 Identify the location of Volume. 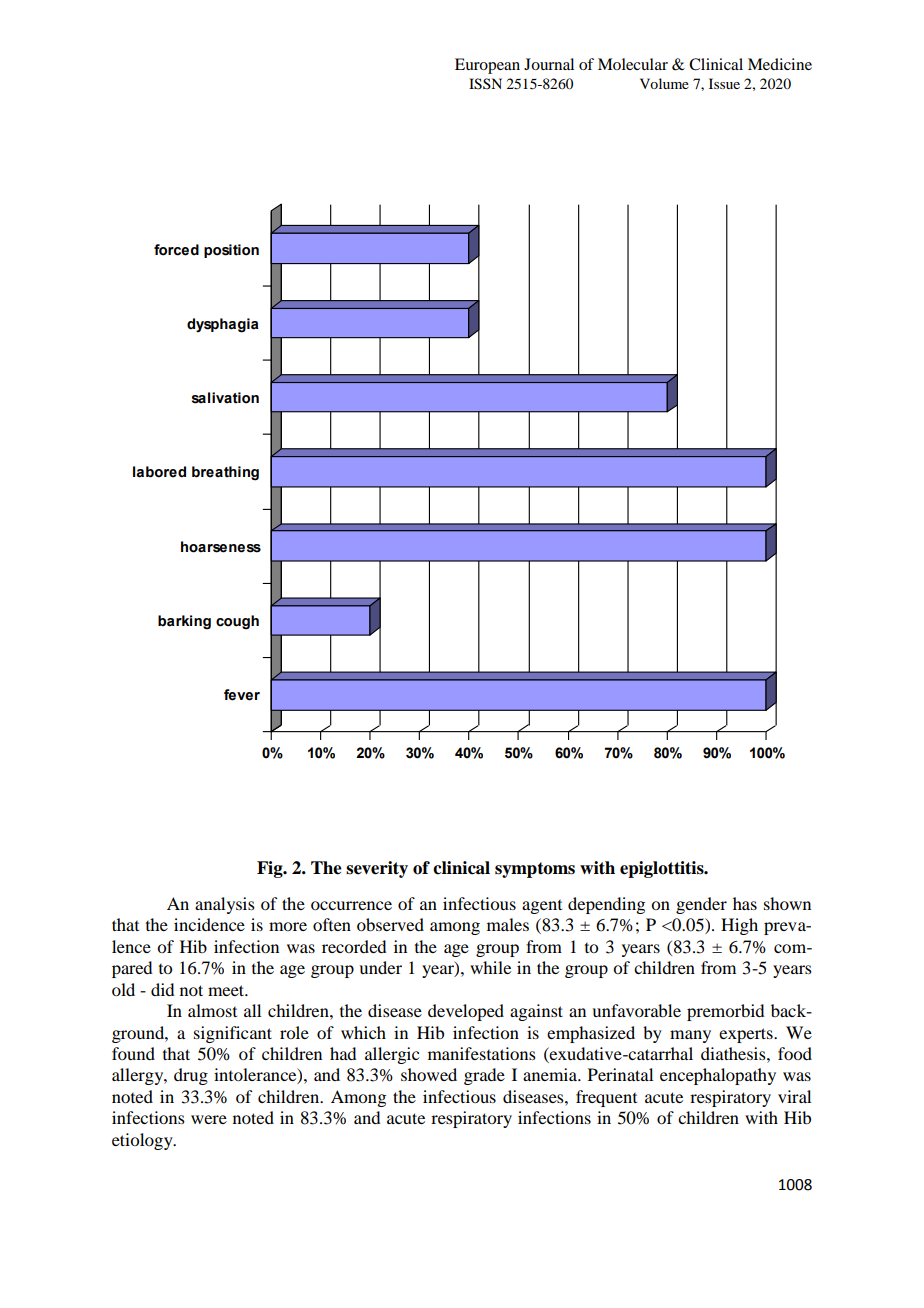
(664, 83).
